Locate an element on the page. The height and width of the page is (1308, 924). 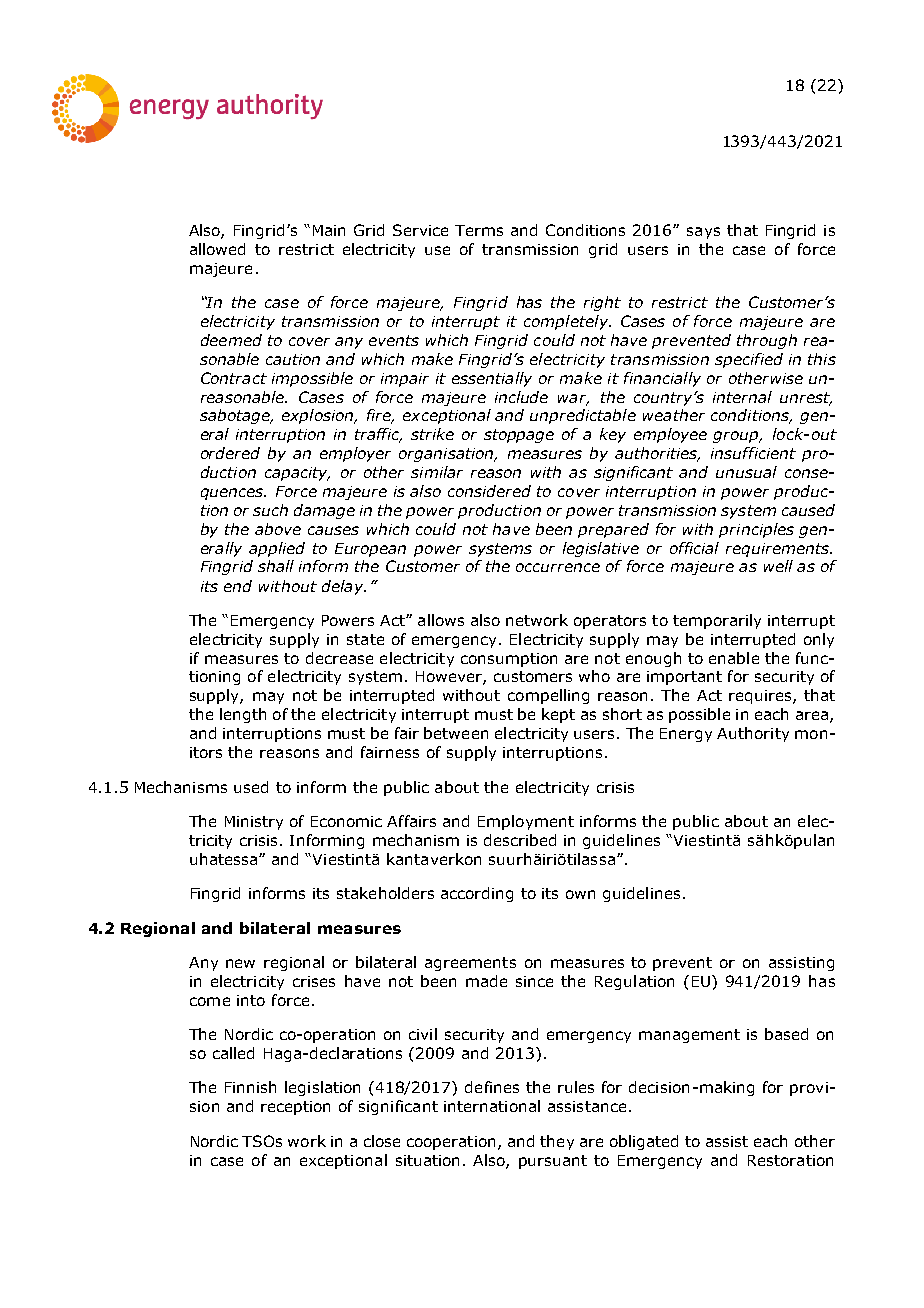
Terms is located at coordinates (479, 230).
